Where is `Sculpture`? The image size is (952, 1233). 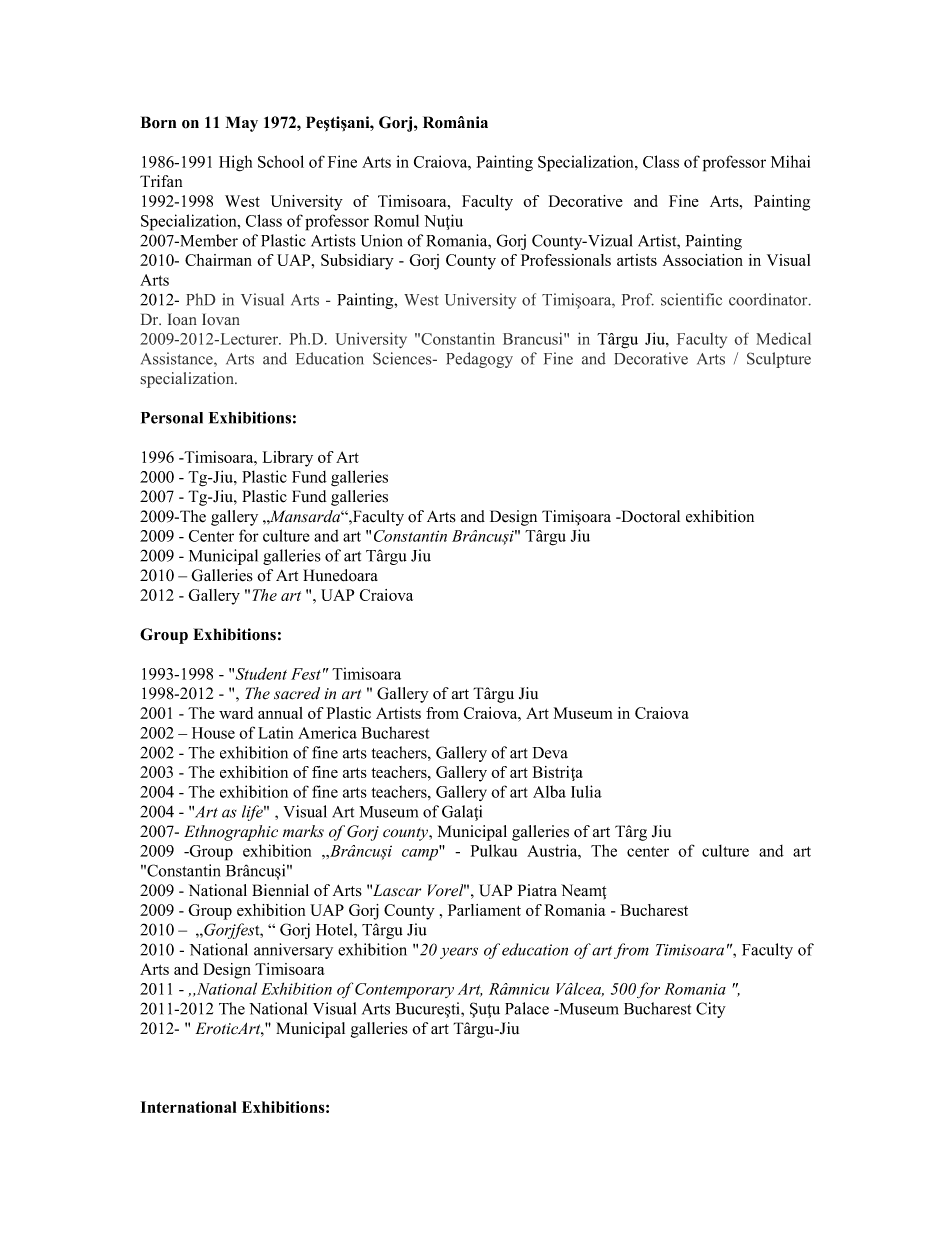 Sculpture is located at coordinates (779, 360).
